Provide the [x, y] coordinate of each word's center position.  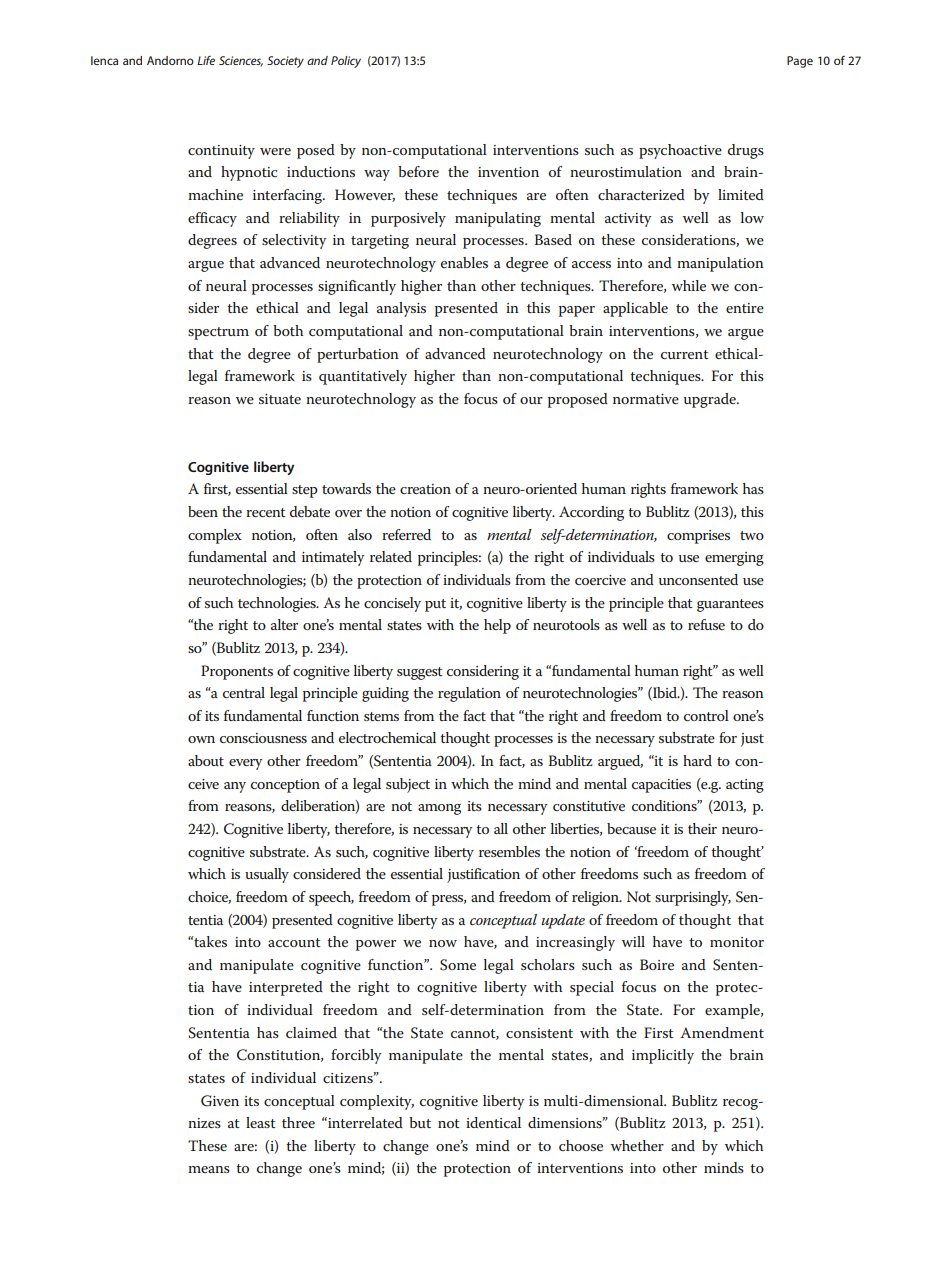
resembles [509, 851]
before [418, 171]
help [497, 626]
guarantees [730, 605]
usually [267, 875]
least [261, 1122]
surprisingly [693, 898]
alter [284, 624]
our [531, 400]
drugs [746, 151]
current [685, 354]
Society [285, 62]
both [288, 330]
